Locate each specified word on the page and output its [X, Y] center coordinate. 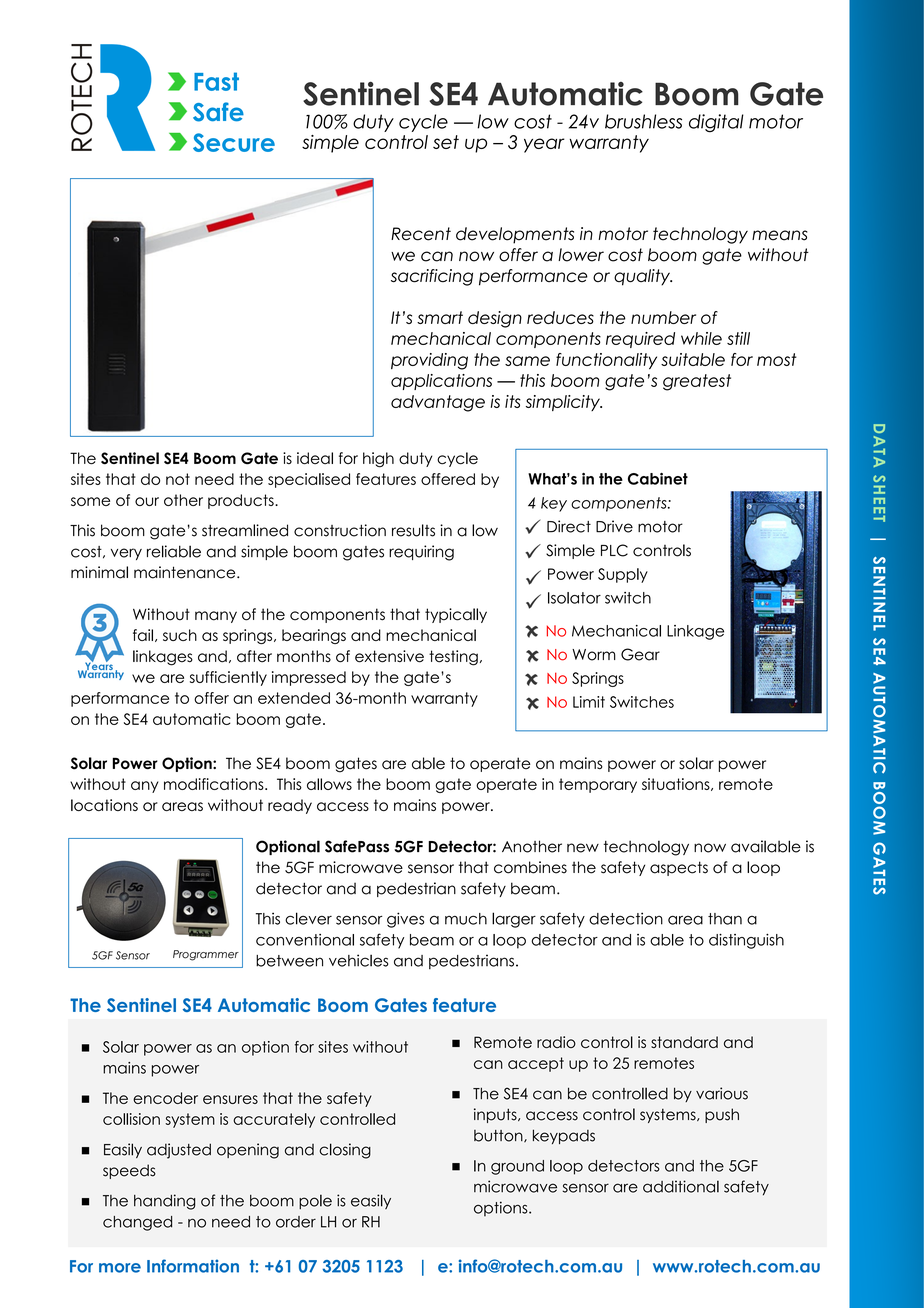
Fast [216, 81]
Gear [640, 654]
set [446, 142]
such [180, 635]
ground [517, 1167]
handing [164, 1202]
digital [716, 123]
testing [453, 658]
